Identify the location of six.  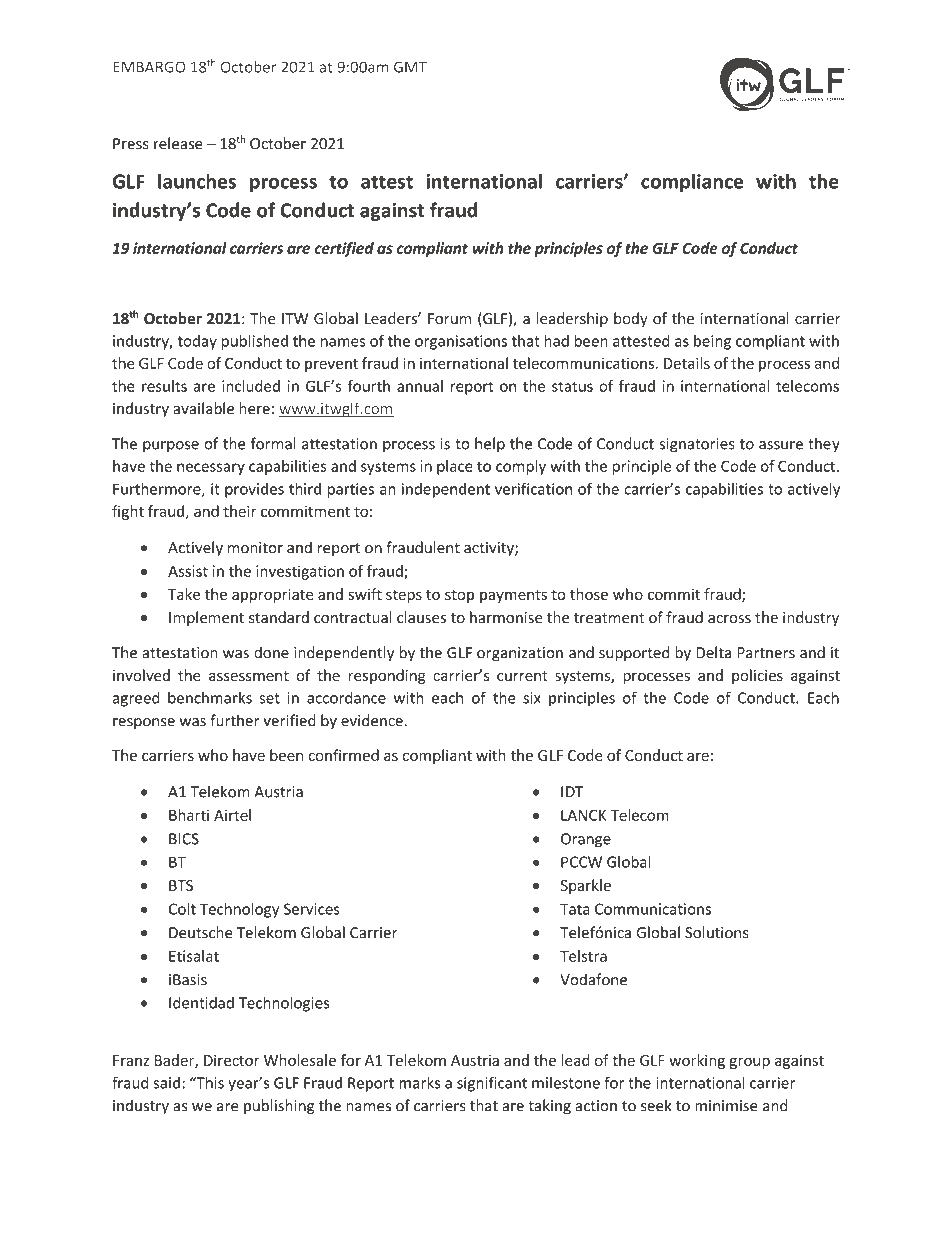
(532, 698).
